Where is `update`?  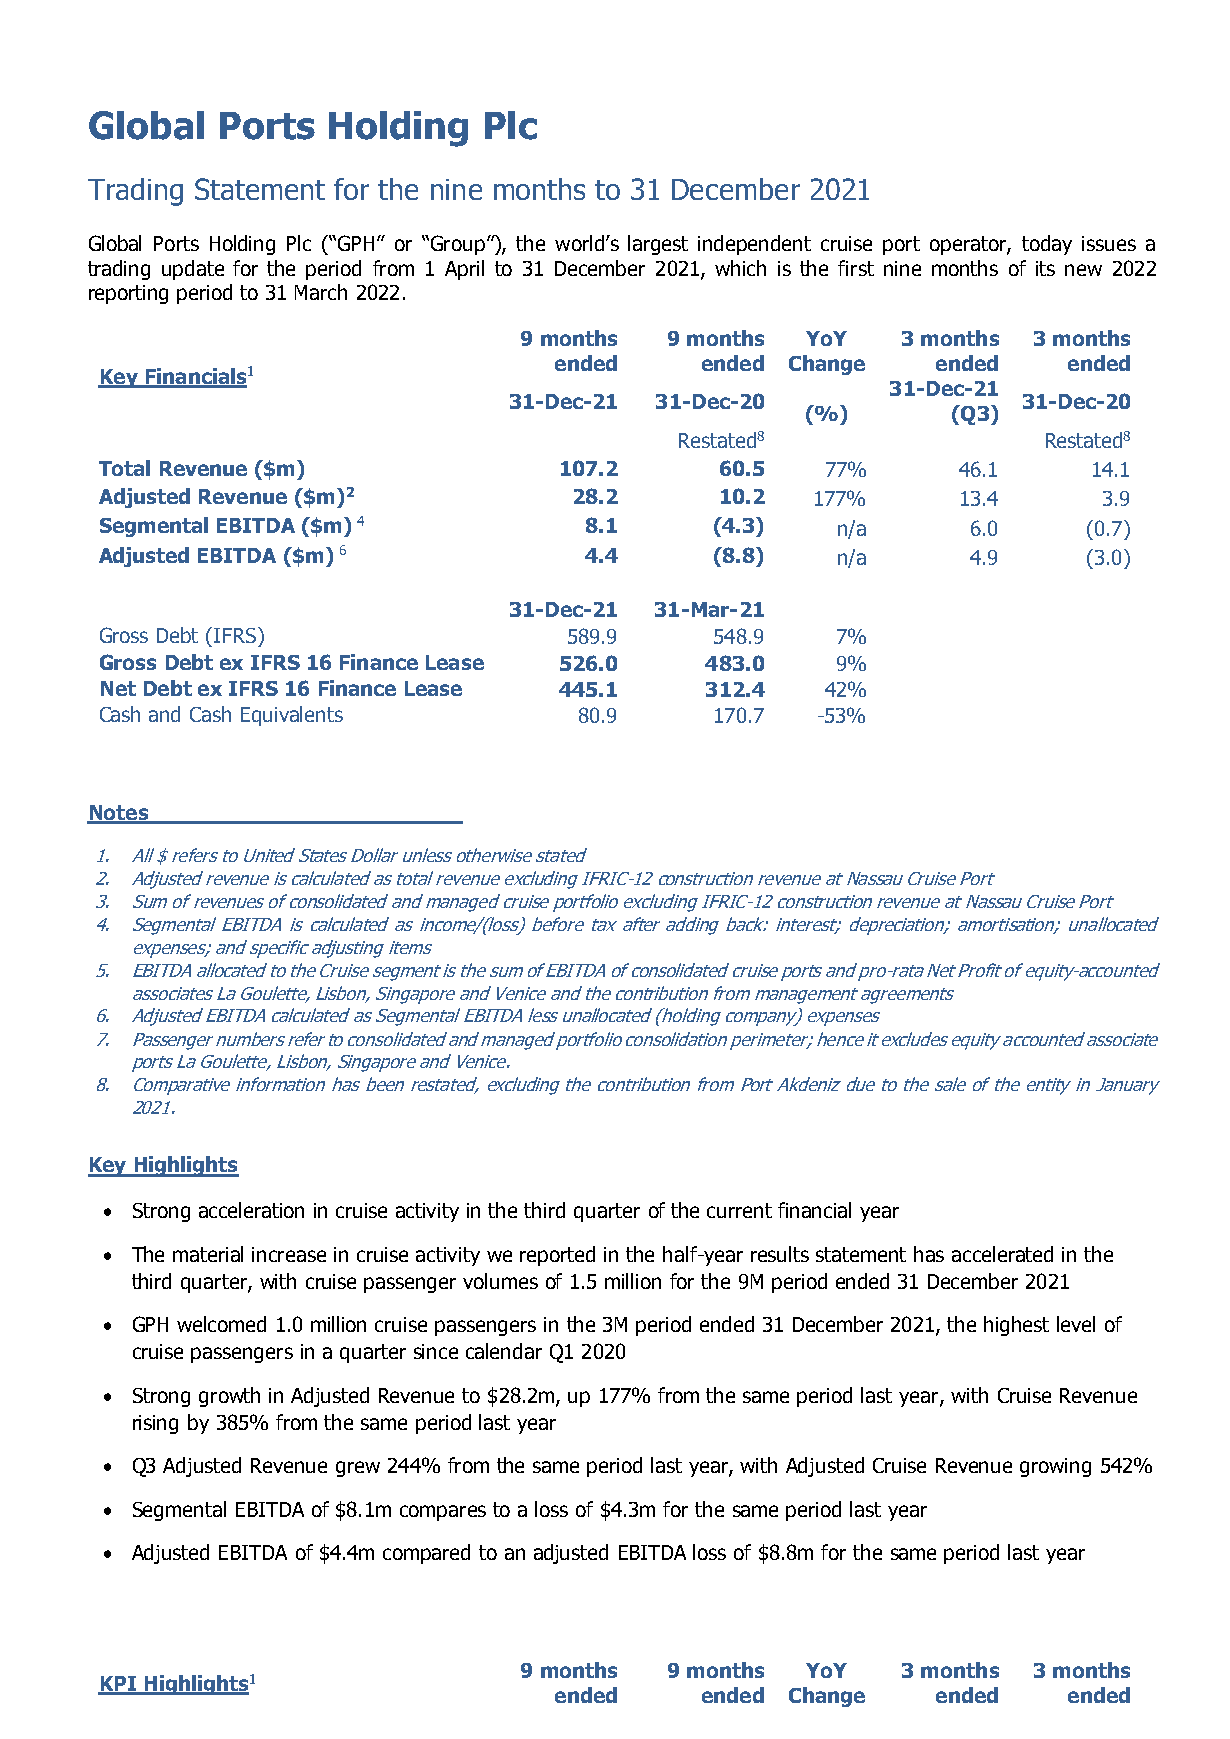
update is located at coordinates (193, 270).
